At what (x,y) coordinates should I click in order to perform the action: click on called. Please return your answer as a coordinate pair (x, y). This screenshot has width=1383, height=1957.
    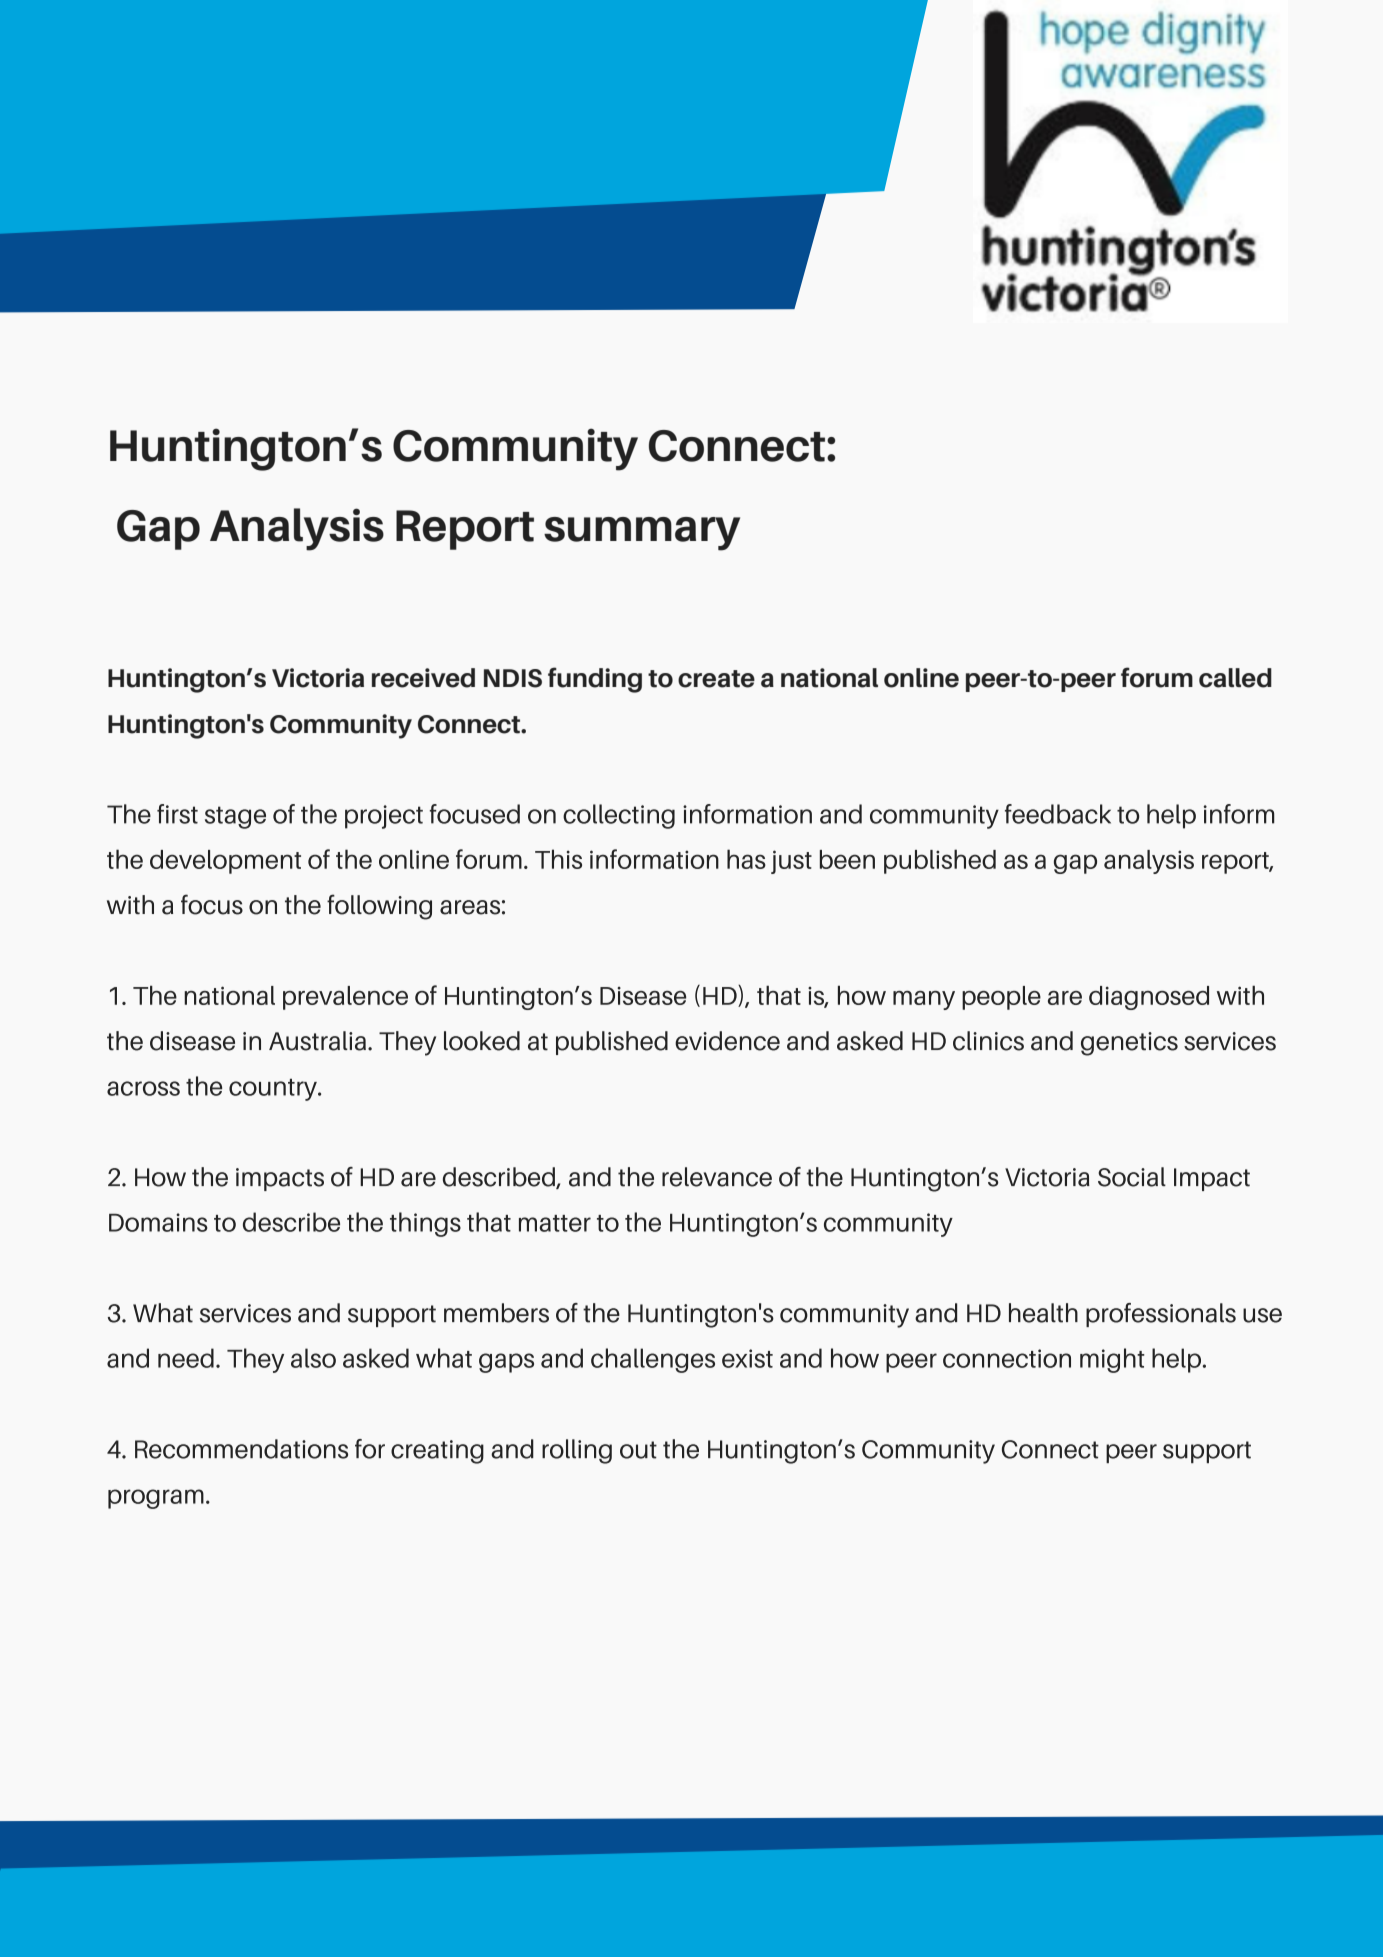
    Looking at the image, I should click on (1235, 678).
